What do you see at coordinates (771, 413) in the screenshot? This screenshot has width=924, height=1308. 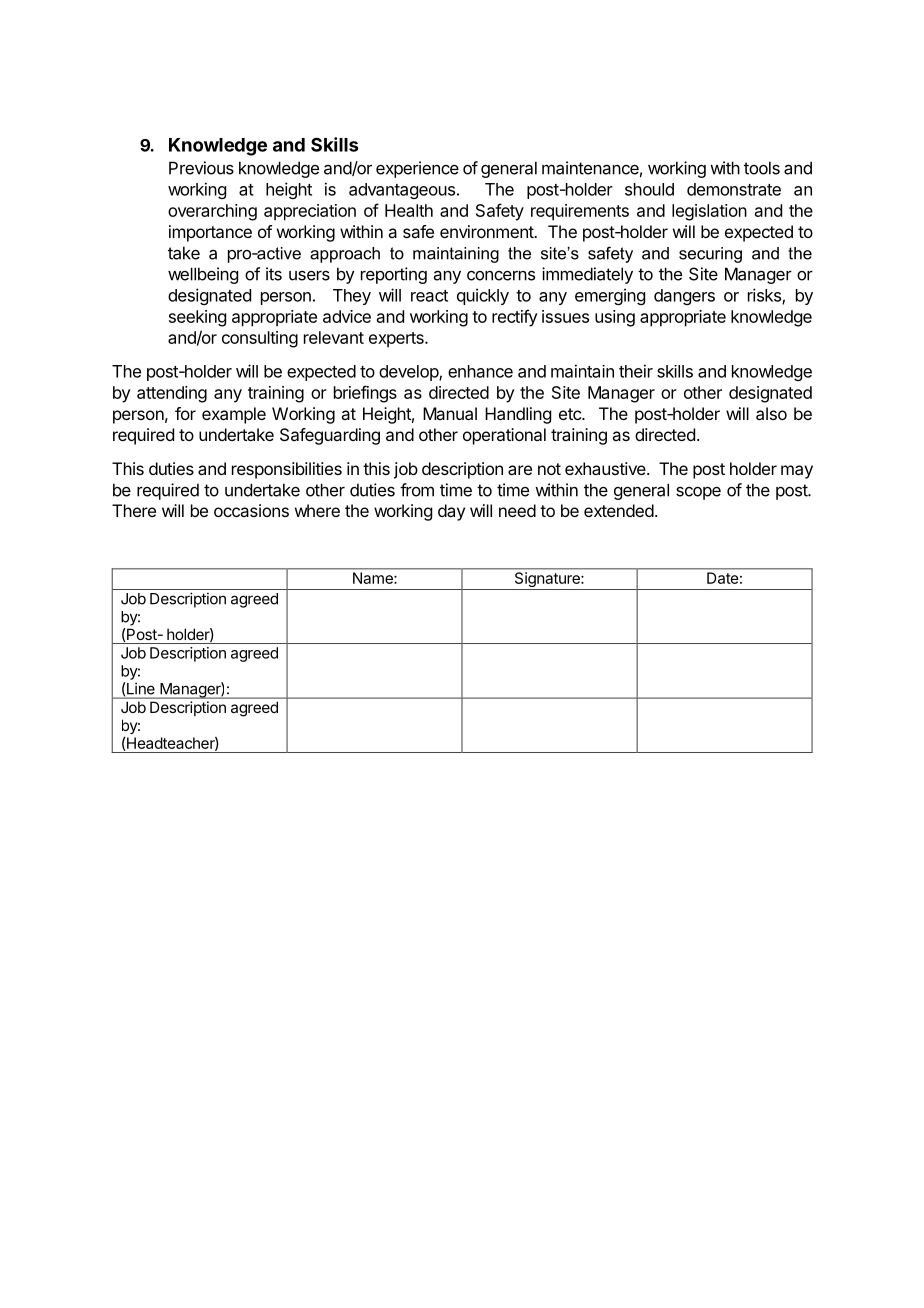 I see `also` at bounding box center [771, 413].
